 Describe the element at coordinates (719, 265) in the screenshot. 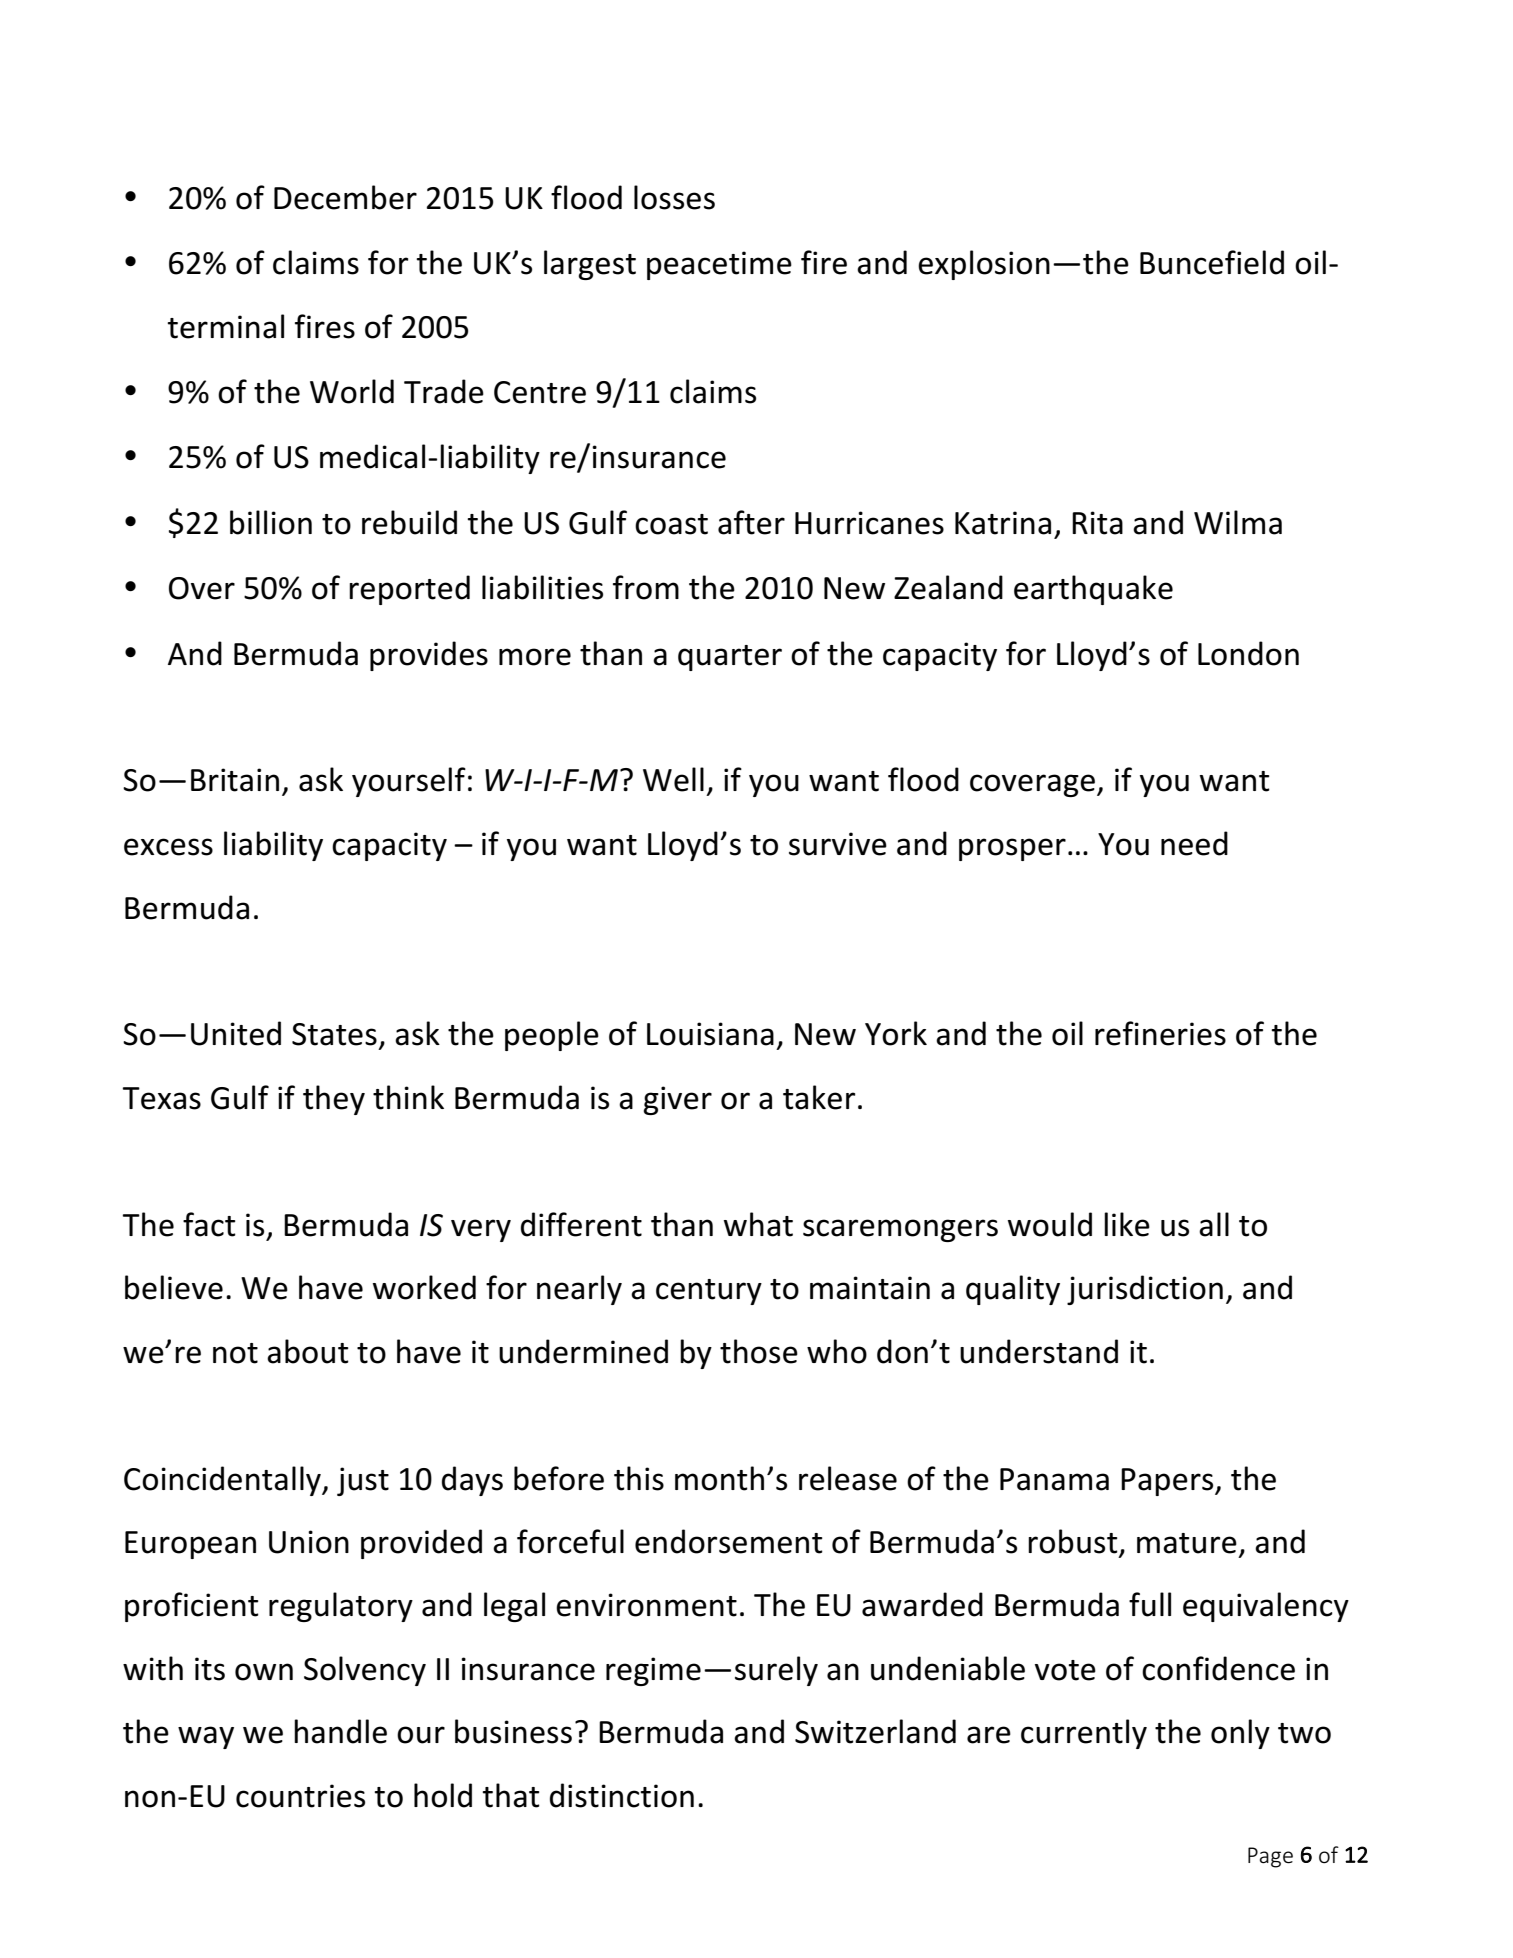

I see `peacetime` at that location.
